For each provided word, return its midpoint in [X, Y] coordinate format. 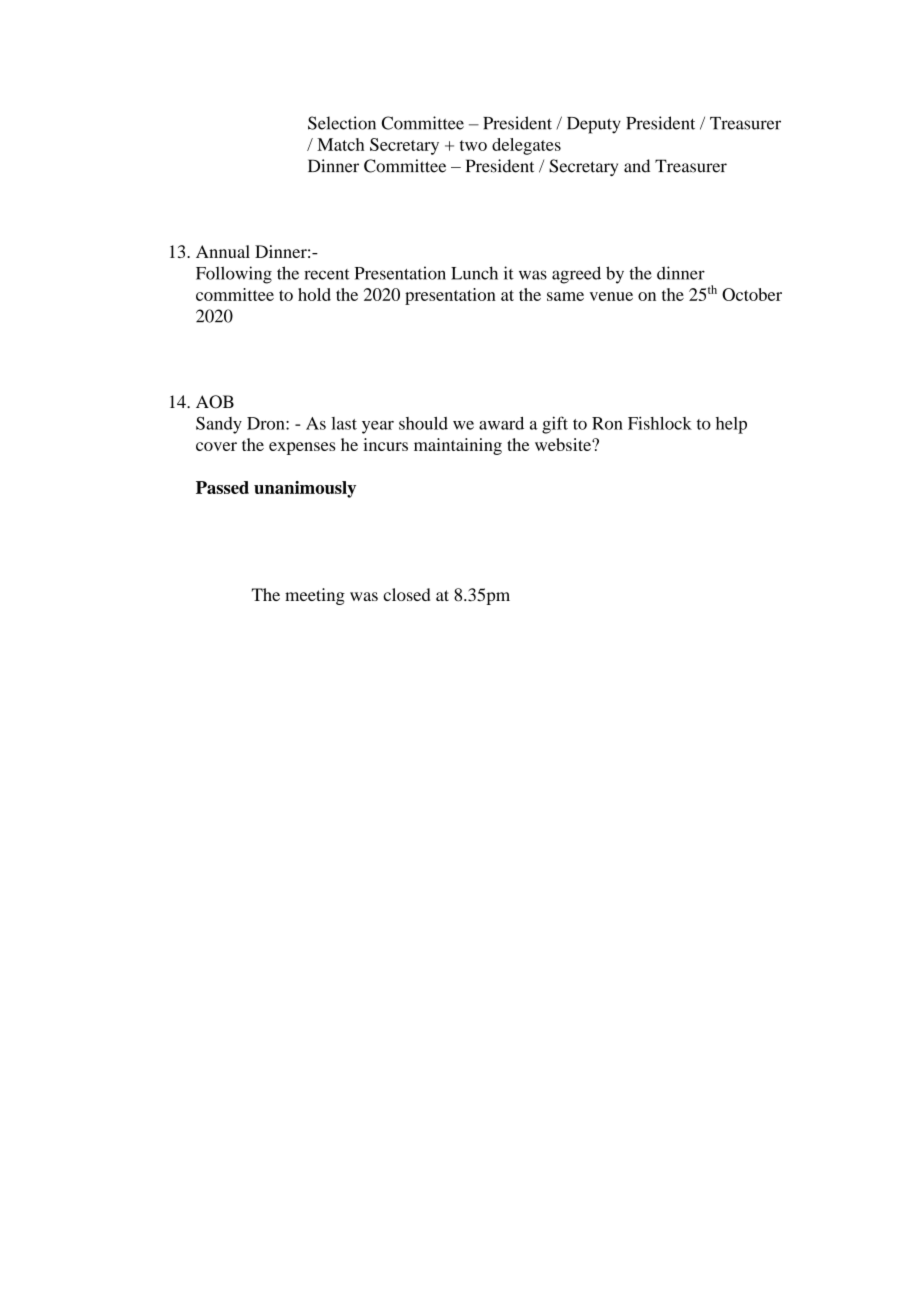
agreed [576, 275]
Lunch [474, 273]
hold [314, 294]
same [565, 296]
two [473, 145]
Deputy [594, 125]
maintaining [458, 446]
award [501, 423]
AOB [215, 402]
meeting [315, 596]
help [731, 425]
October [752, 294]
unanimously [305, 489]
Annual [223, 251]
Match [340, 144]
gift [555, 425]
